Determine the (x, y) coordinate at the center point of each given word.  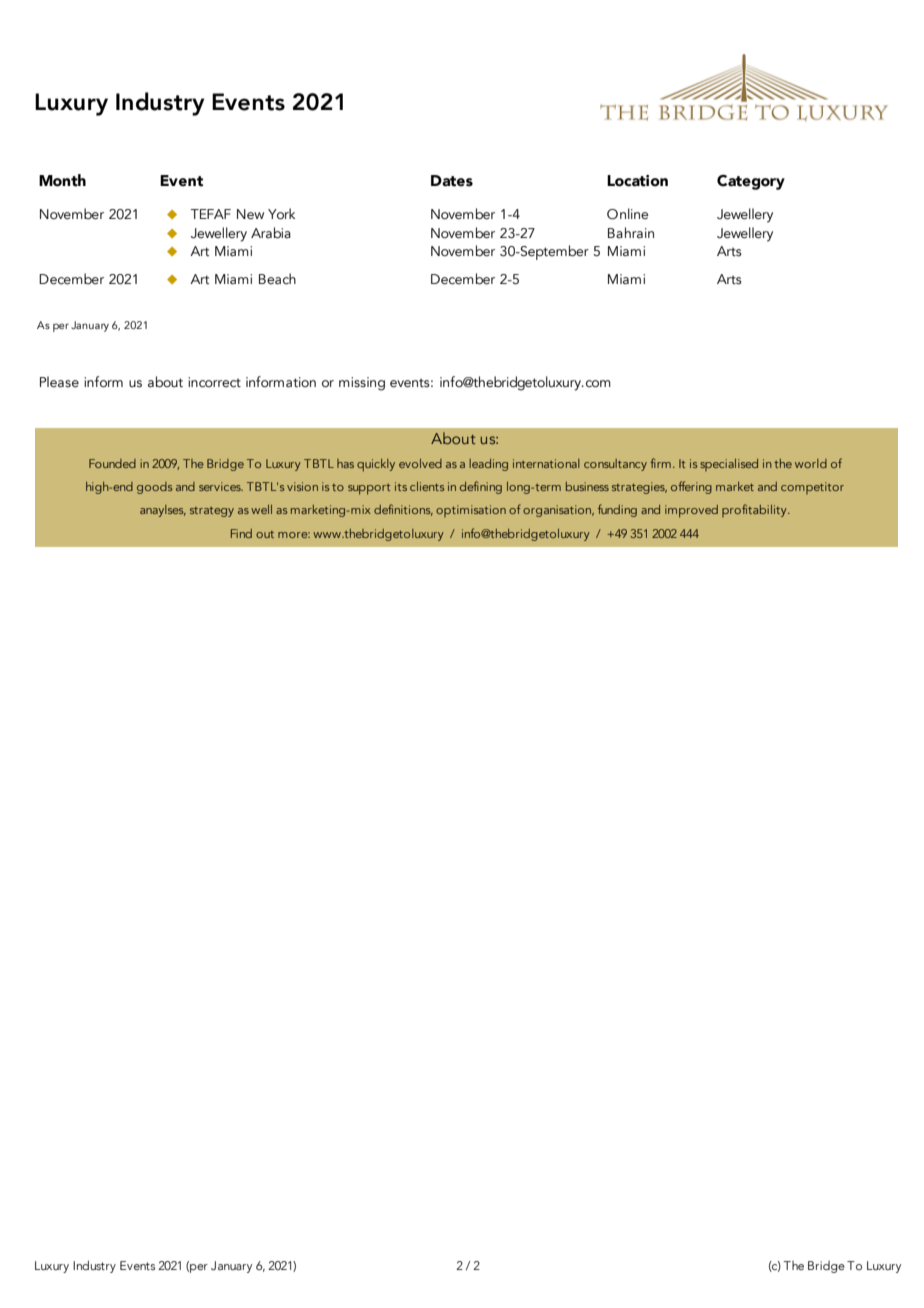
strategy (212, 512)
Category (751, 182)
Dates (452, 181)
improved (691, 511)
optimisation (471, 511)
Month (62, 180)
